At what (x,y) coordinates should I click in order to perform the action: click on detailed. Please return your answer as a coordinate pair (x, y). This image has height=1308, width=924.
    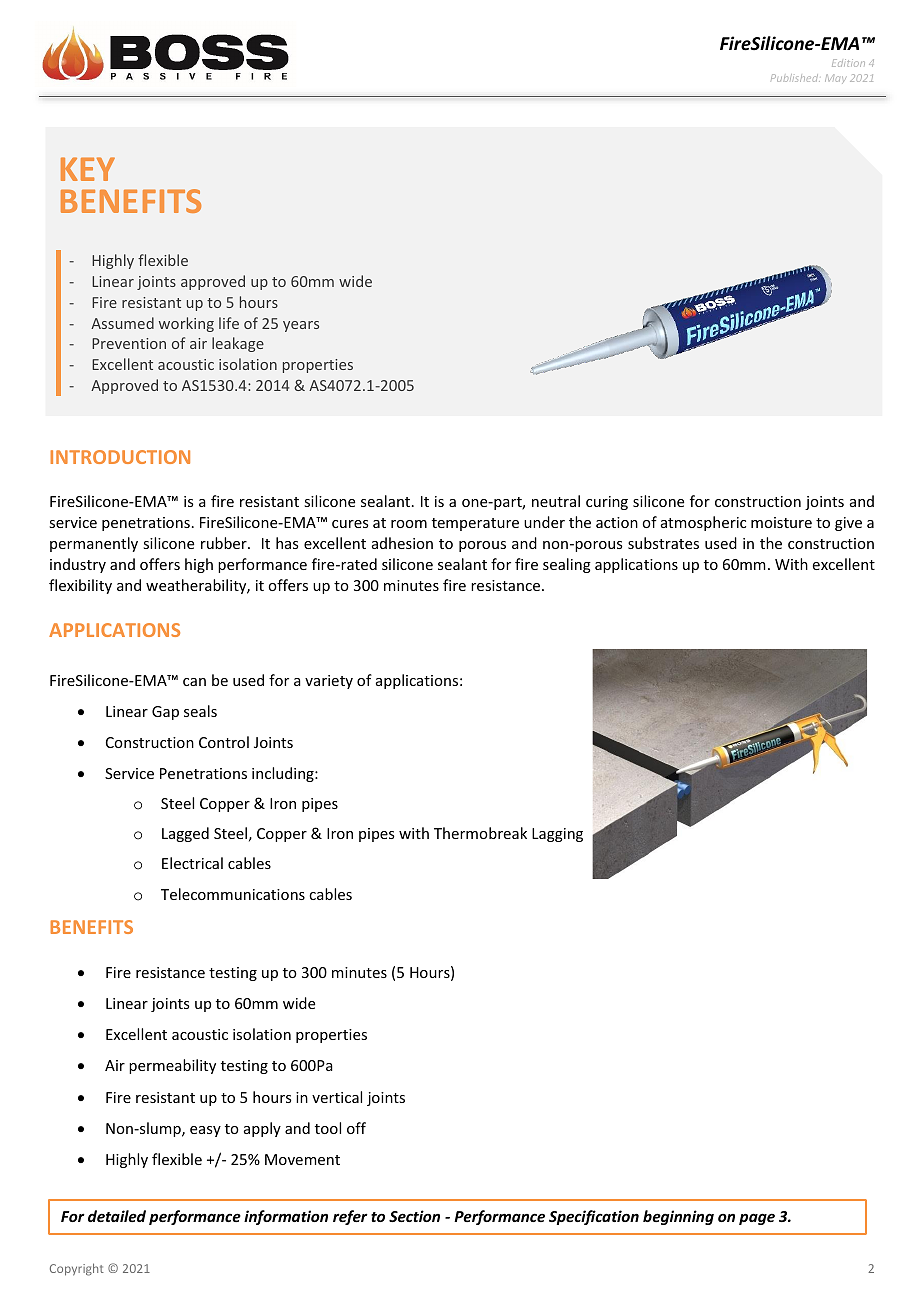
    Looking at the image, I should click on (117, 1216).
